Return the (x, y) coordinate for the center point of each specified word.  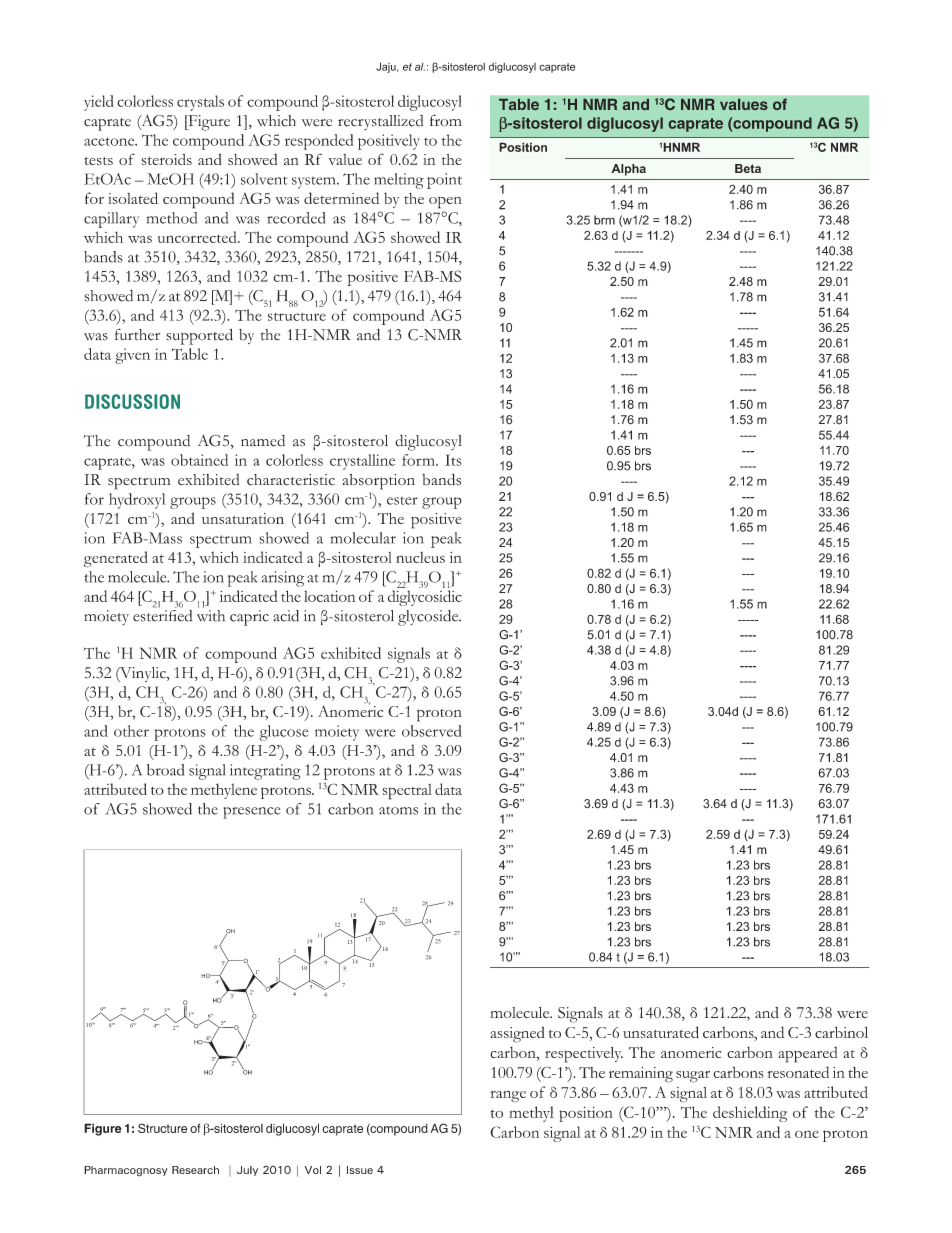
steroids (166, 159)
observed (432, 731)
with (211, 614)
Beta (748, 168)
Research (195, 1170)
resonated (798, 1072)
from (446, 120)
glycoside (429, 618)
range (508, 1096)
